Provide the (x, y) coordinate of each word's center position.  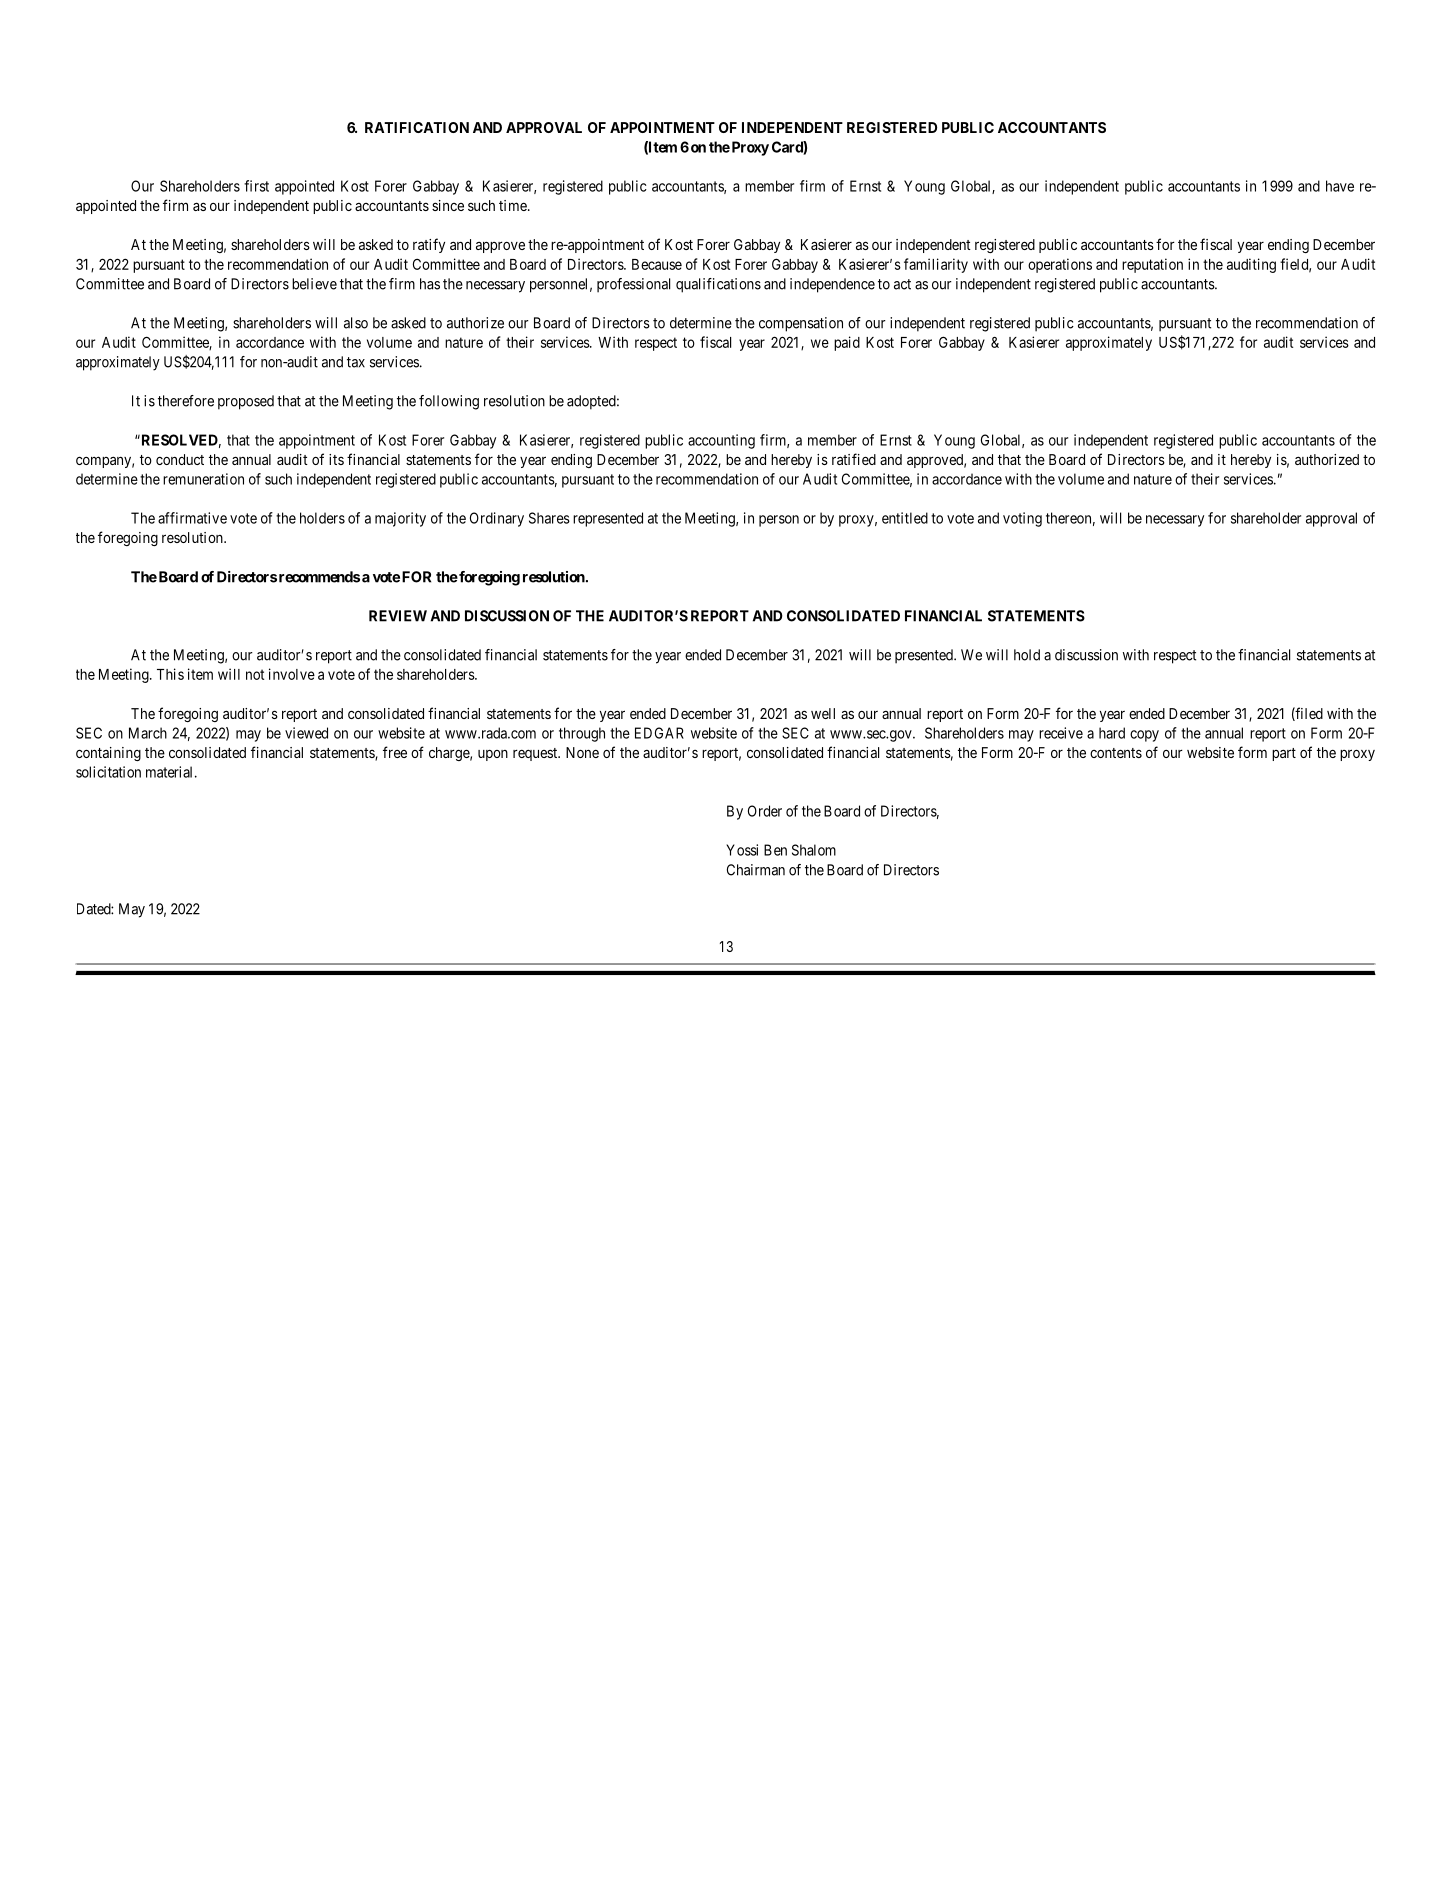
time (514, 205)
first (256, 186)
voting (1022, 519)
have (1340, 186)
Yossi (742, 850)
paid (847, 343)
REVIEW (398, 616)
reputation (1152, 265)
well (823, 713)
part (1284, 754)
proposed (246, 402)
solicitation (108, 772)
